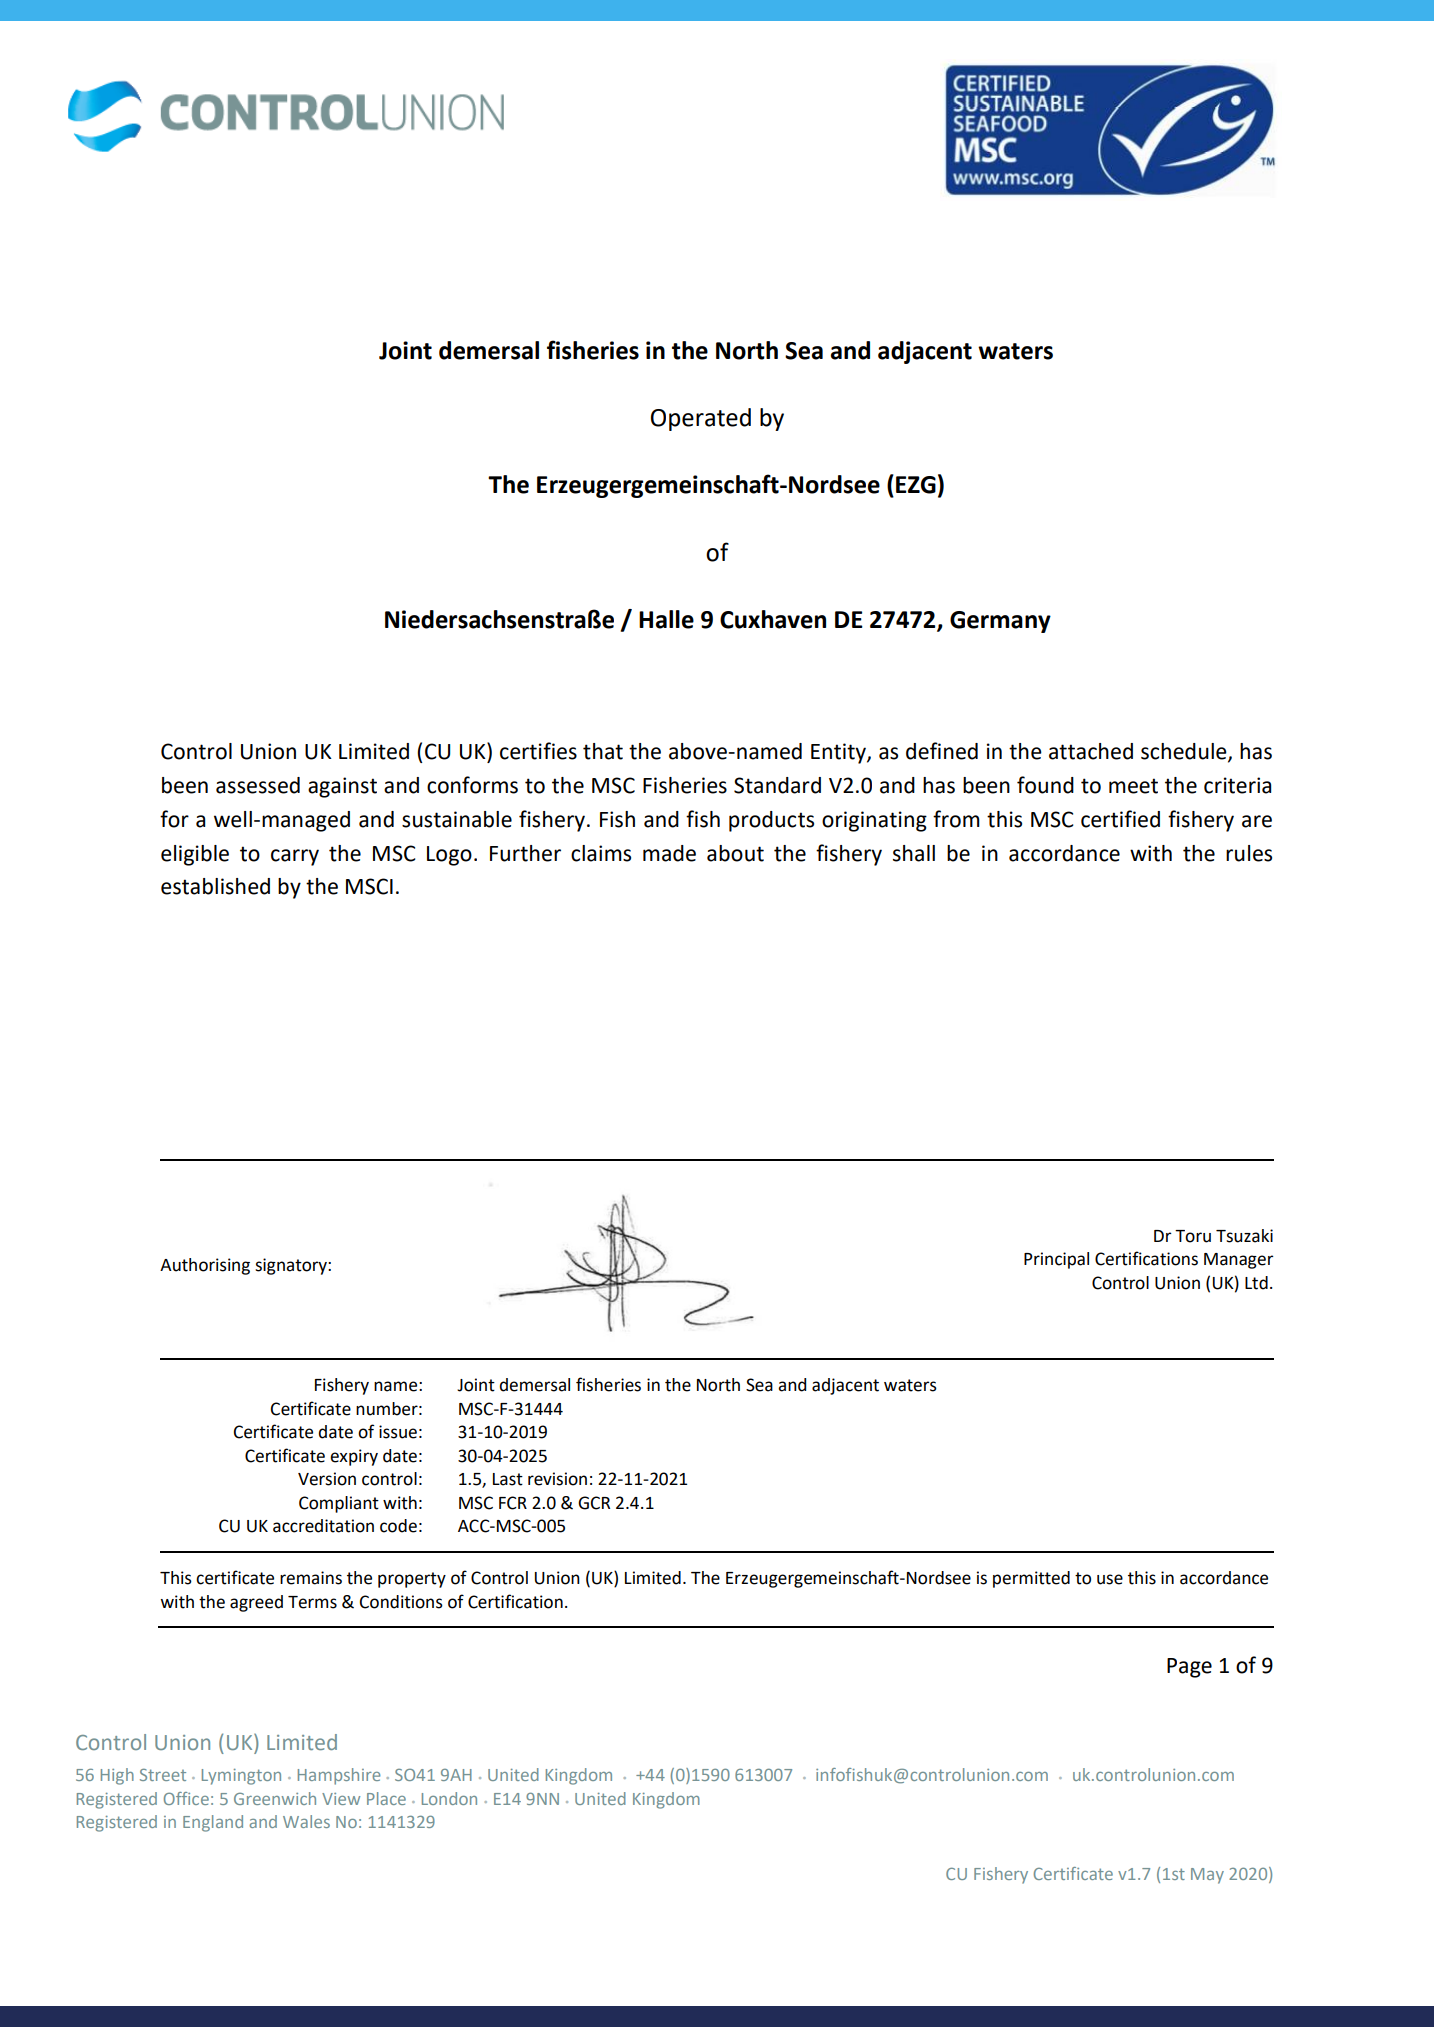 This screenshot has width=1434, height=2028. I want to click on Germany, so click(1000, 622).
